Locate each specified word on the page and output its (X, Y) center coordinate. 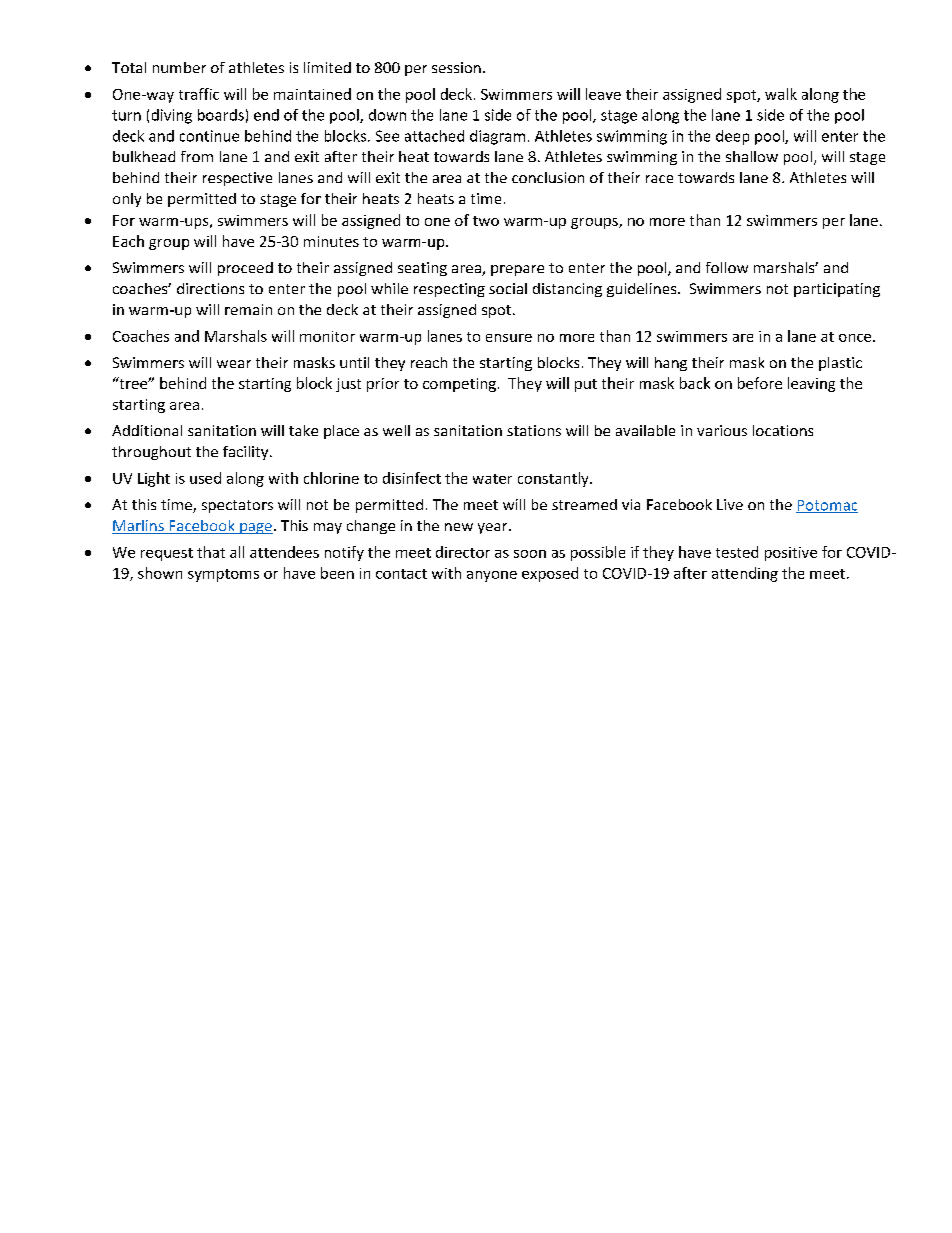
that (211, 552)
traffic (199, 94)
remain (248, 309)
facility (247, 453)
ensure (509, 338)
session (456, 67)
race (659, 179)
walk (781, 94)
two (486, 221)
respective (237, 179)
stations (534, 430)
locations (783, 430)
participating (837, 290)
